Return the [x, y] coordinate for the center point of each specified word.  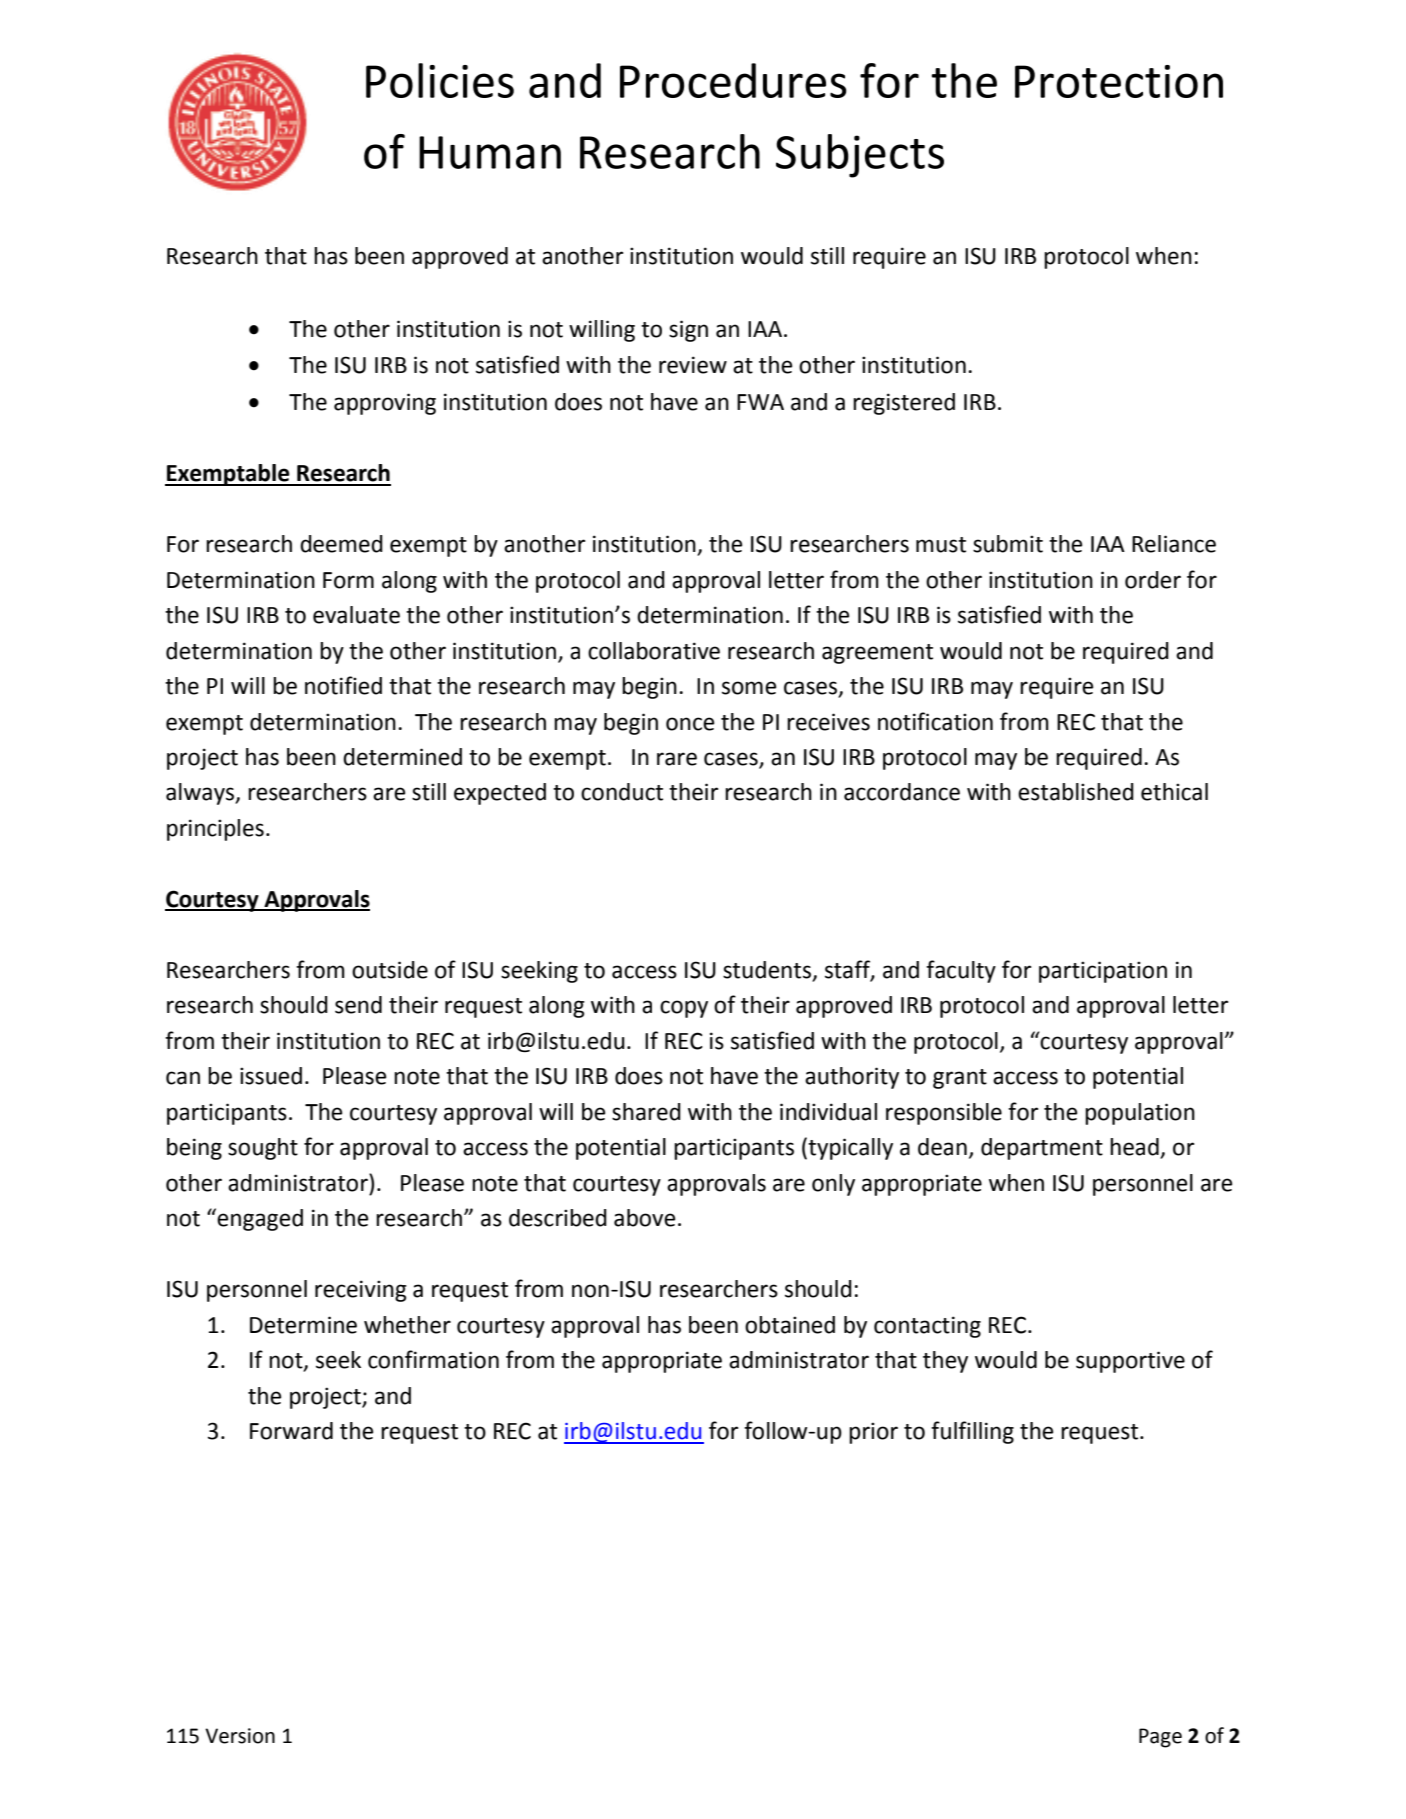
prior [873, 1433]
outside [390, 970]
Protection [1119, 81]
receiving [361, 1291]
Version [240, 1736]
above [644, 1218]
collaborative [654, 651]
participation [1103, 972]
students [768, 971]
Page [1160, 1738]
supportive [1130, 1362]
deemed [341, 544]
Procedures [733, 80]
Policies [440, 80]
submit [1008, 544]
